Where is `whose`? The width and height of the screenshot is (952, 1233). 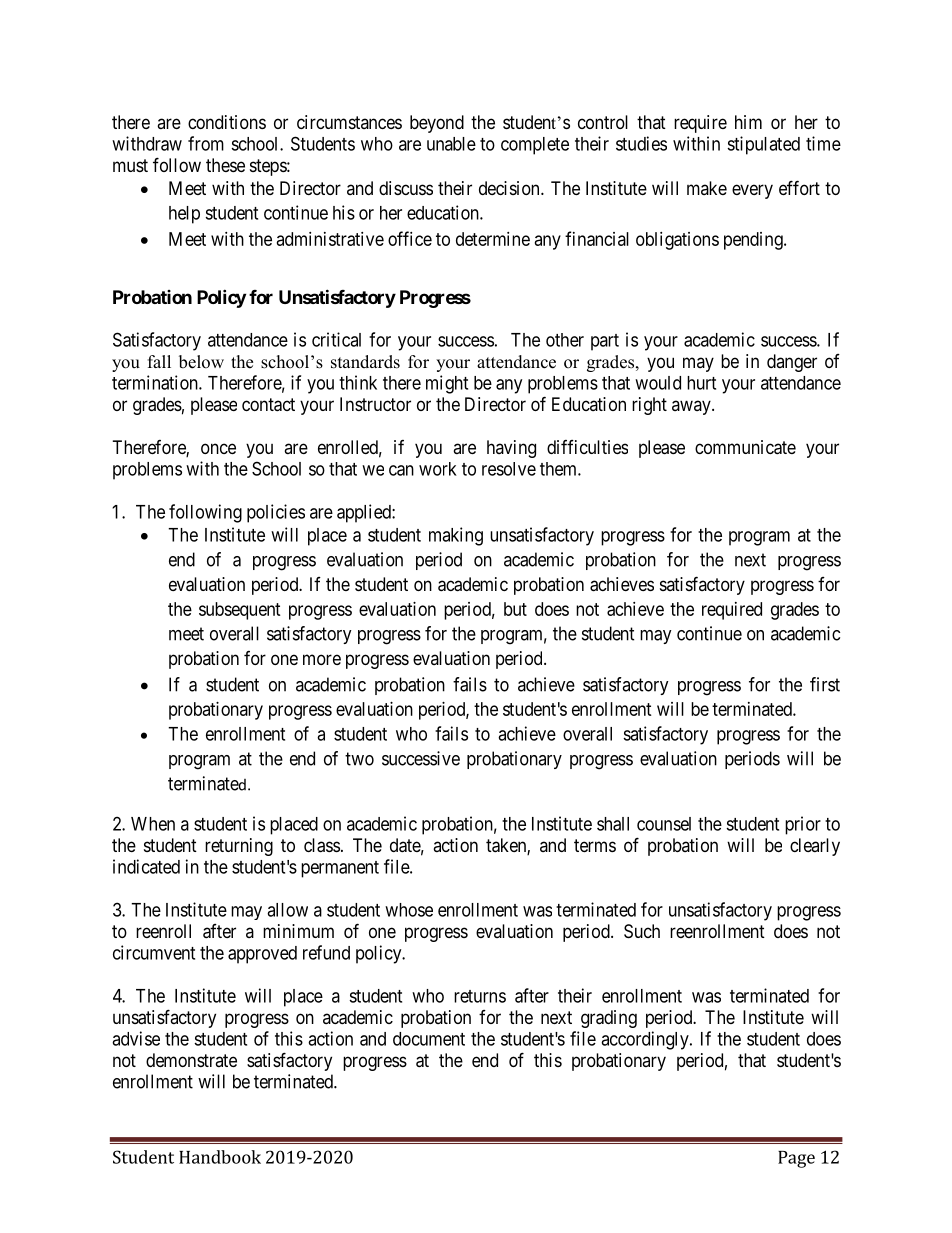
whose is located at coordinates (409, 910).
